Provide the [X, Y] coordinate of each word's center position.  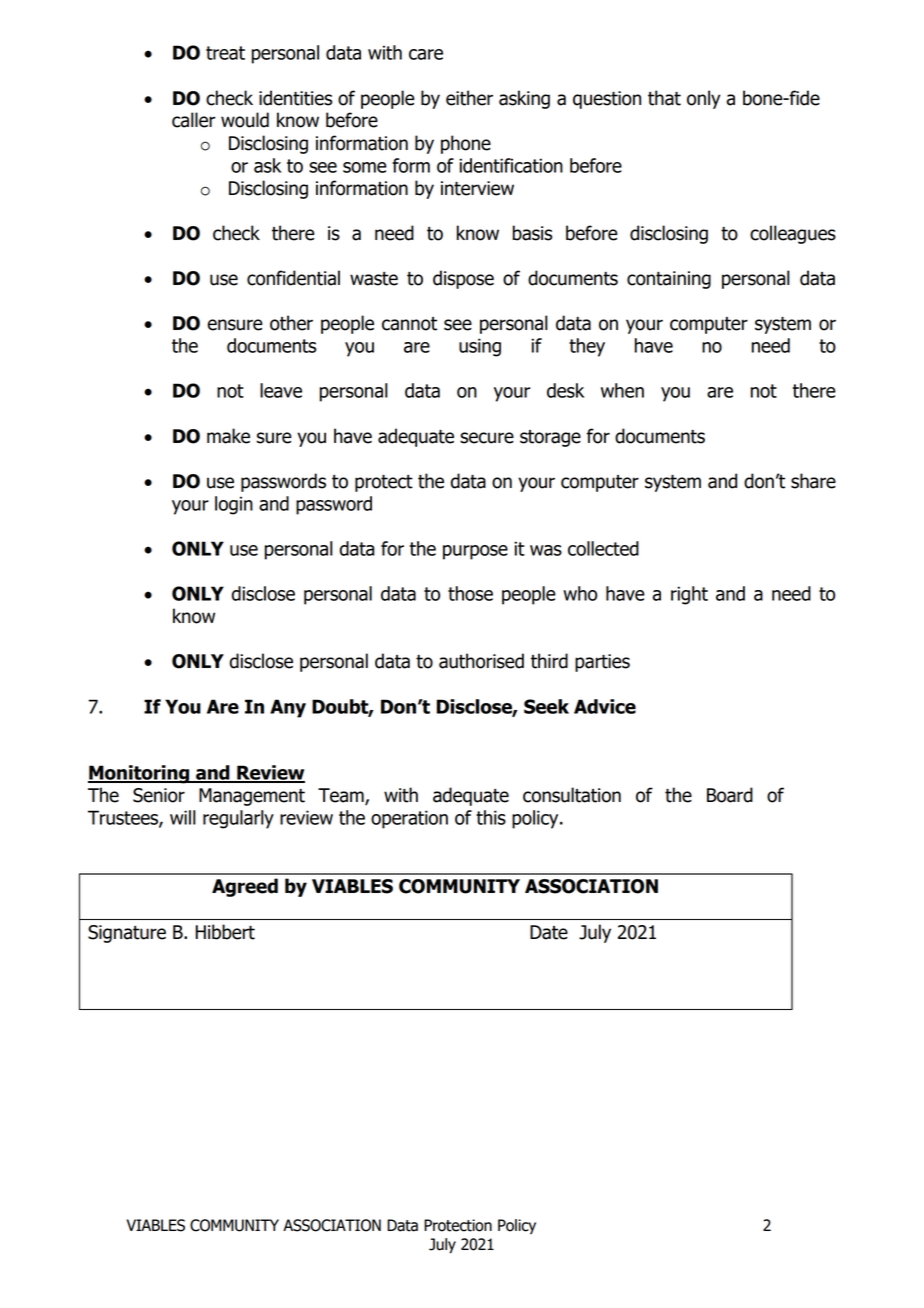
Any [288, 708]
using [480, 347]
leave [281, 390]
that [664, 98]
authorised [481, 661]
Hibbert [225, 932]
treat [225, 53]
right [689, 595]
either [469, 98]
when [622, 390]
